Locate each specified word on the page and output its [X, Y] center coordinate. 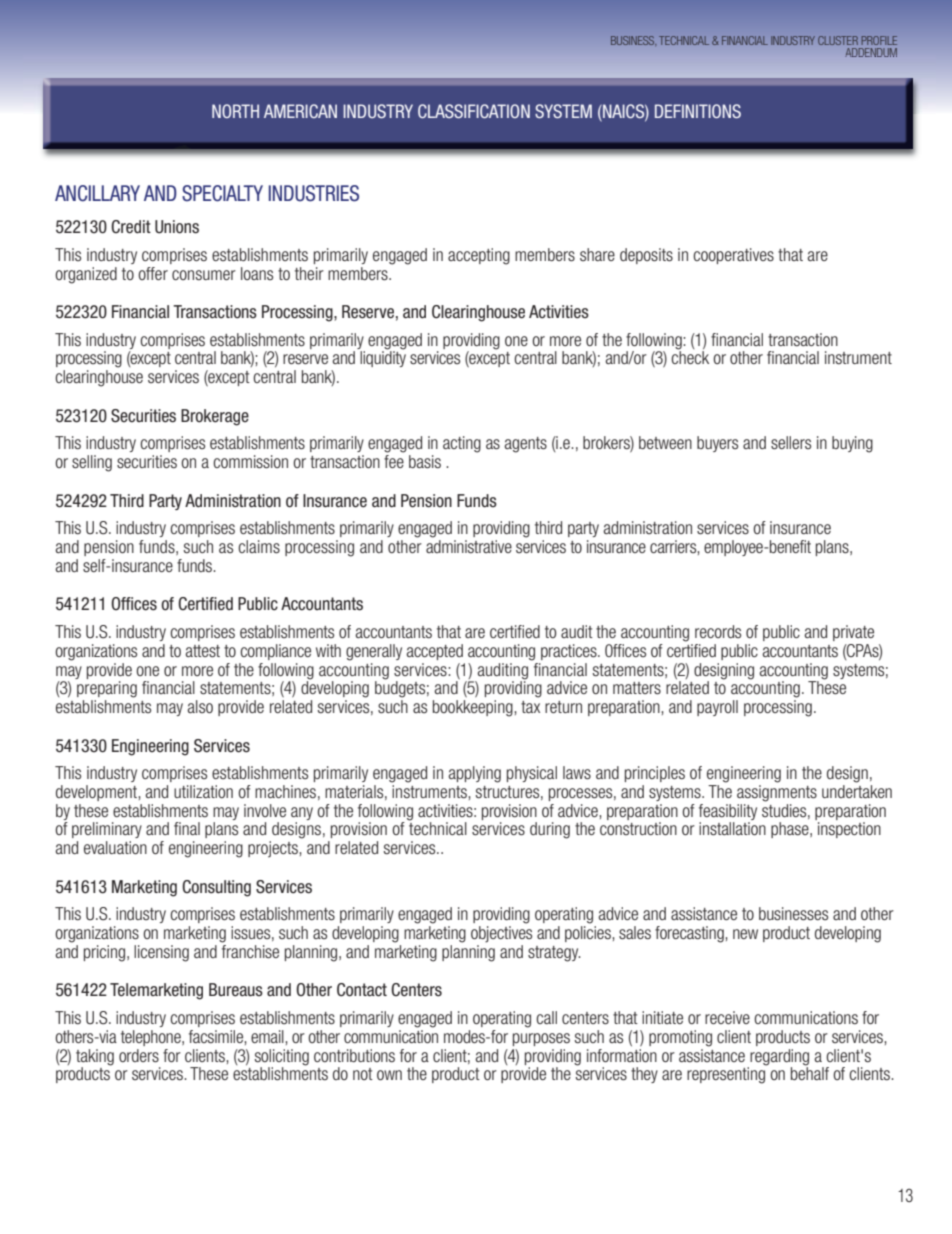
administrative [469, 546]
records [718, 631]
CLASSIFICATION [474, 111]
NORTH [235, 111]
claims [259, 547]
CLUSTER [838, 40]
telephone [152, 1038]
